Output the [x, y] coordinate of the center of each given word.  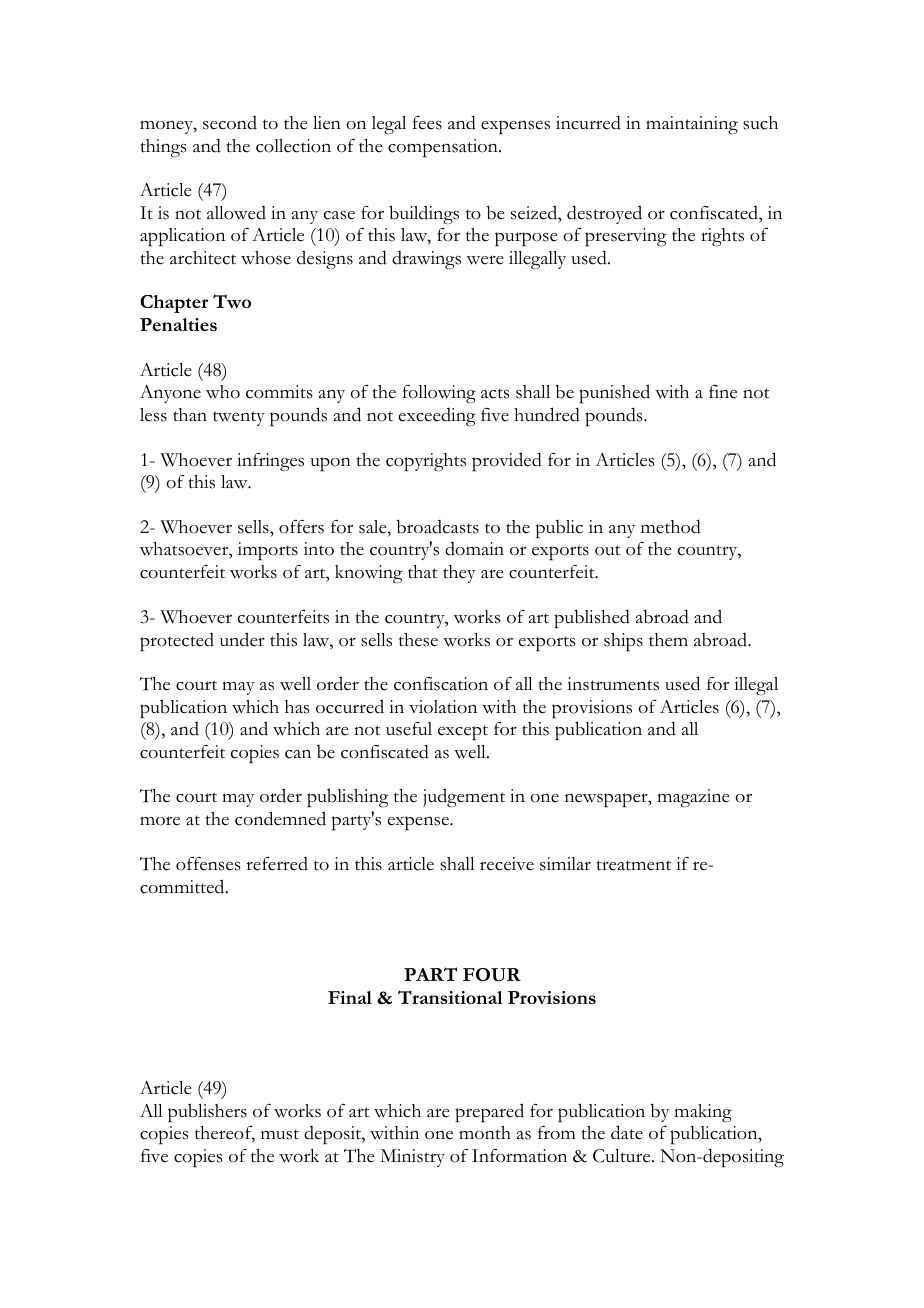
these [418, 640]
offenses [208, 864]
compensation [444, 148]
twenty [239, 418]
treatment [633, 865]
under [242, 639]
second [230, 123]
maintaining [692, 125]
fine [723, 392]
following [439, 394]
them [668, 640]
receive [507, 864]
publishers [207, 1112]
